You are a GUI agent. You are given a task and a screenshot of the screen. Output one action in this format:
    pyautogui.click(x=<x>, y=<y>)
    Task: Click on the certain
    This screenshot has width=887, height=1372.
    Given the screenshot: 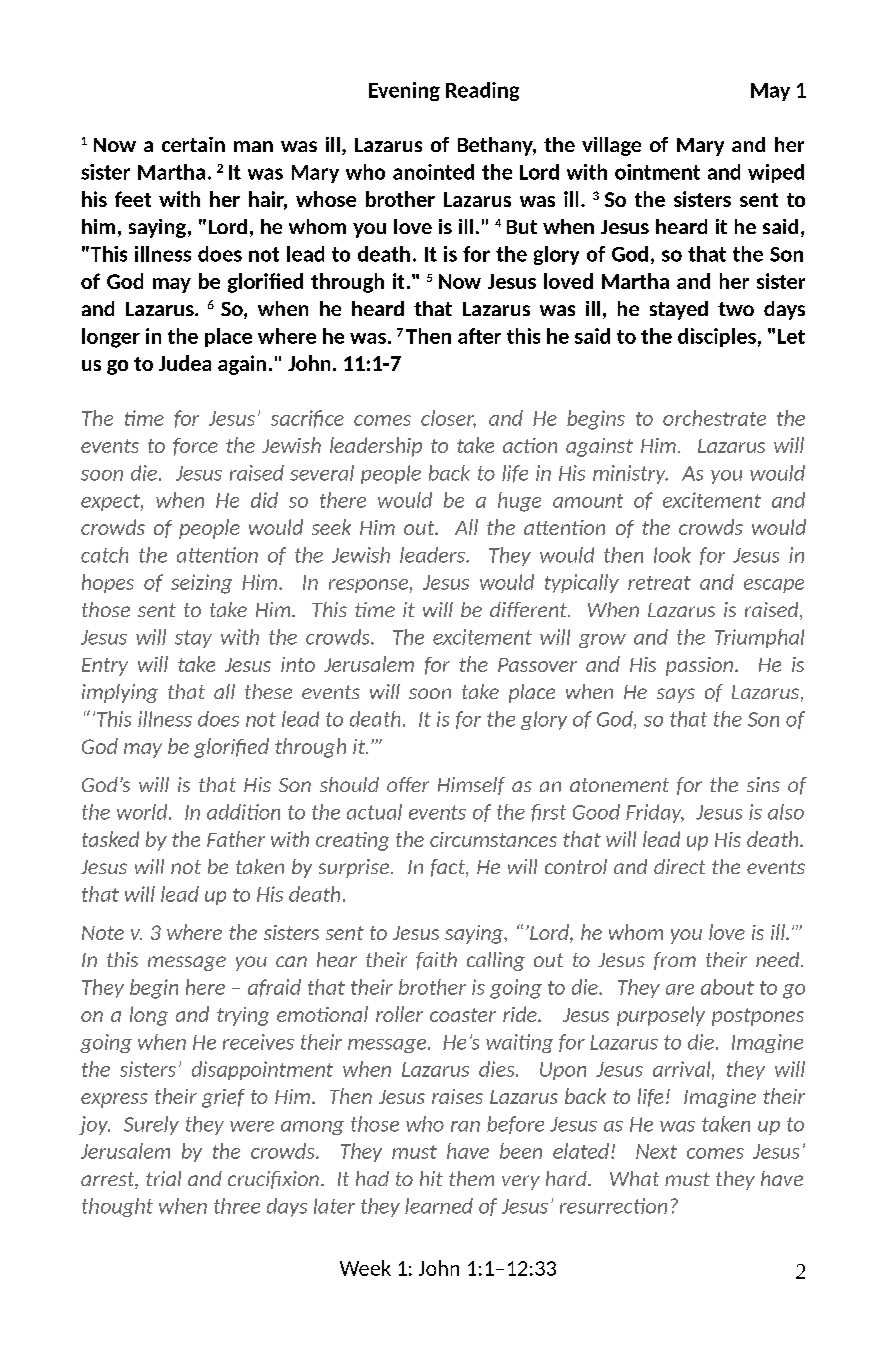 What is the action you would take?
    pyautogui.click(x=193, y=144)
